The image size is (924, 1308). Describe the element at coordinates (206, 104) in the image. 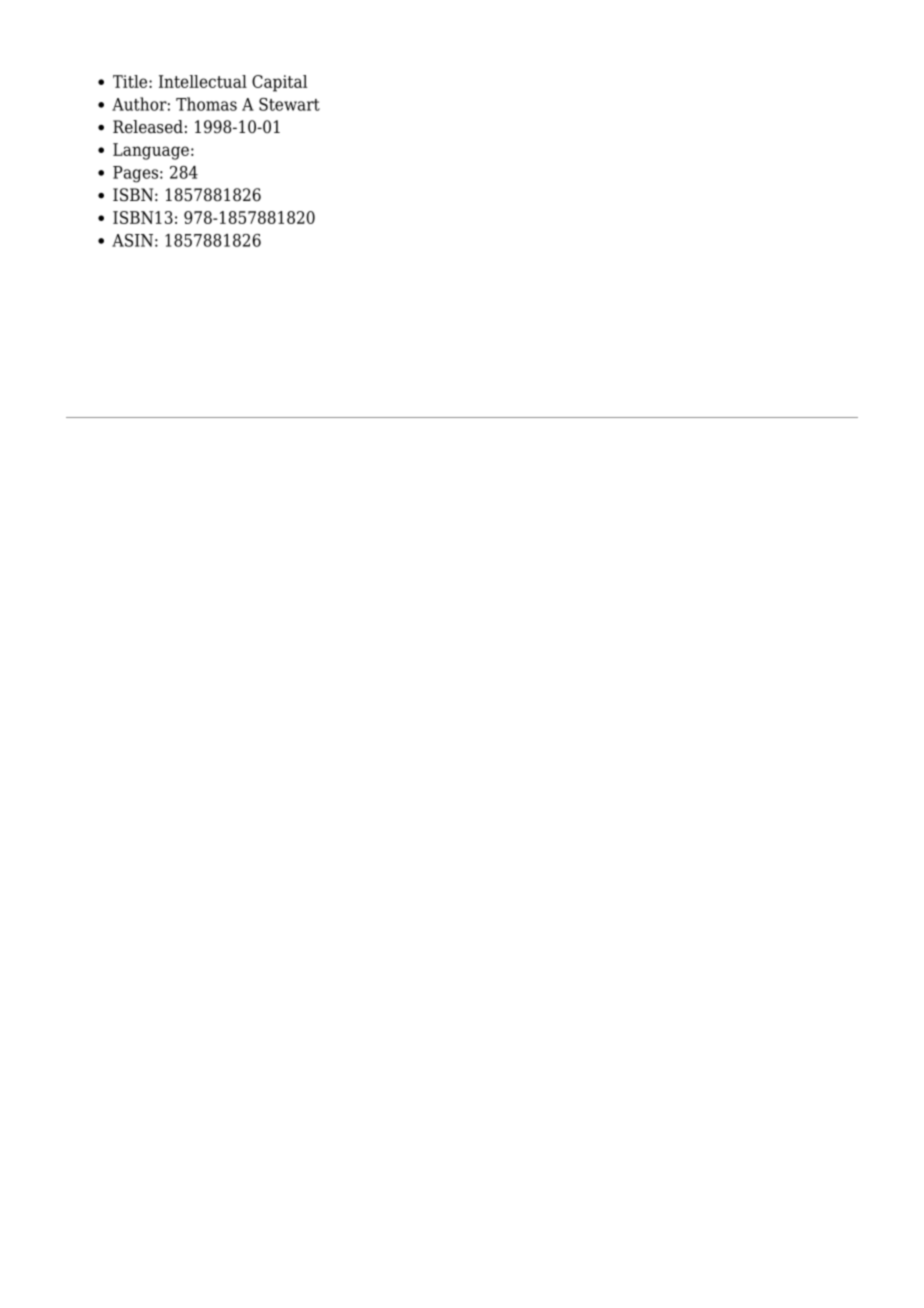

I see `Thomas` at that location.
